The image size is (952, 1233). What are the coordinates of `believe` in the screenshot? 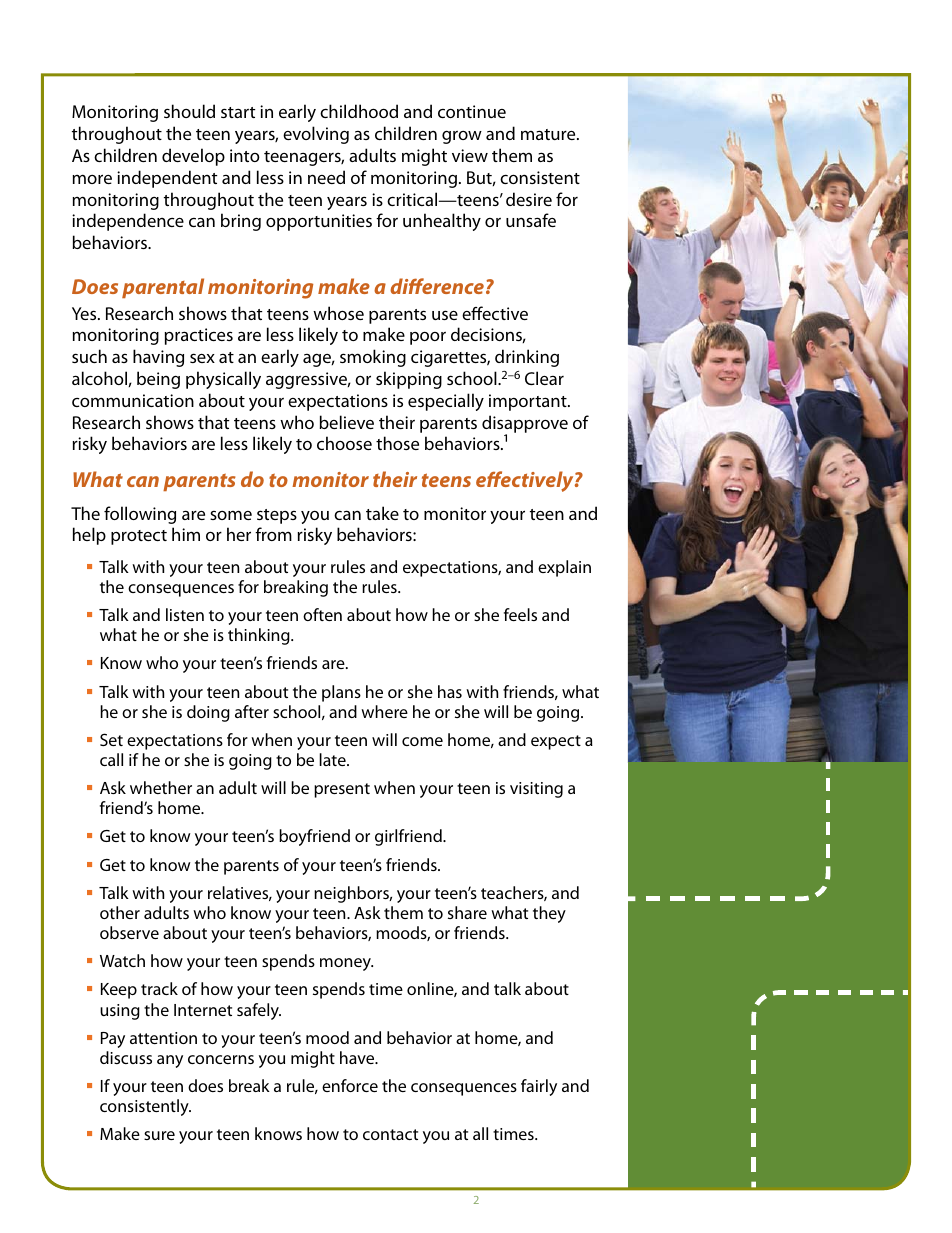 It's located at (347, 422).
